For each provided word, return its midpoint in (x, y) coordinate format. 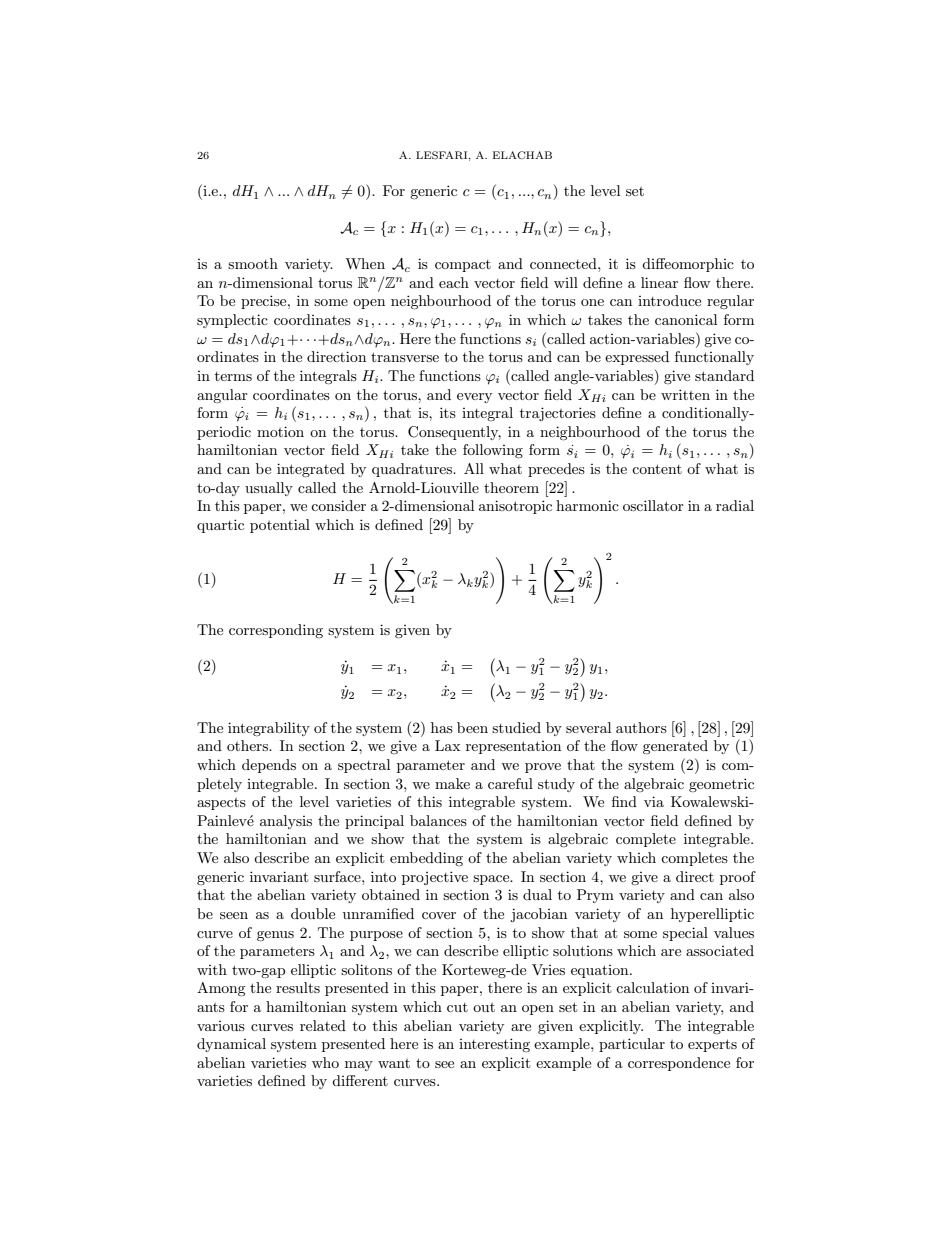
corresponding (276, 631)
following (493, 451)
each (454, 282)
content (657, 469)
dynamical (231, 1045)
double (313, 913)
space (492, 880)
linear (659, 282)
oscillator (653, 505)
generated (675, 747)
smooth (253, 263)
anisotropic (515, 507)
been (472, 727)
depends (269, 766)
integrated (311, 470)
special (685, 934)
